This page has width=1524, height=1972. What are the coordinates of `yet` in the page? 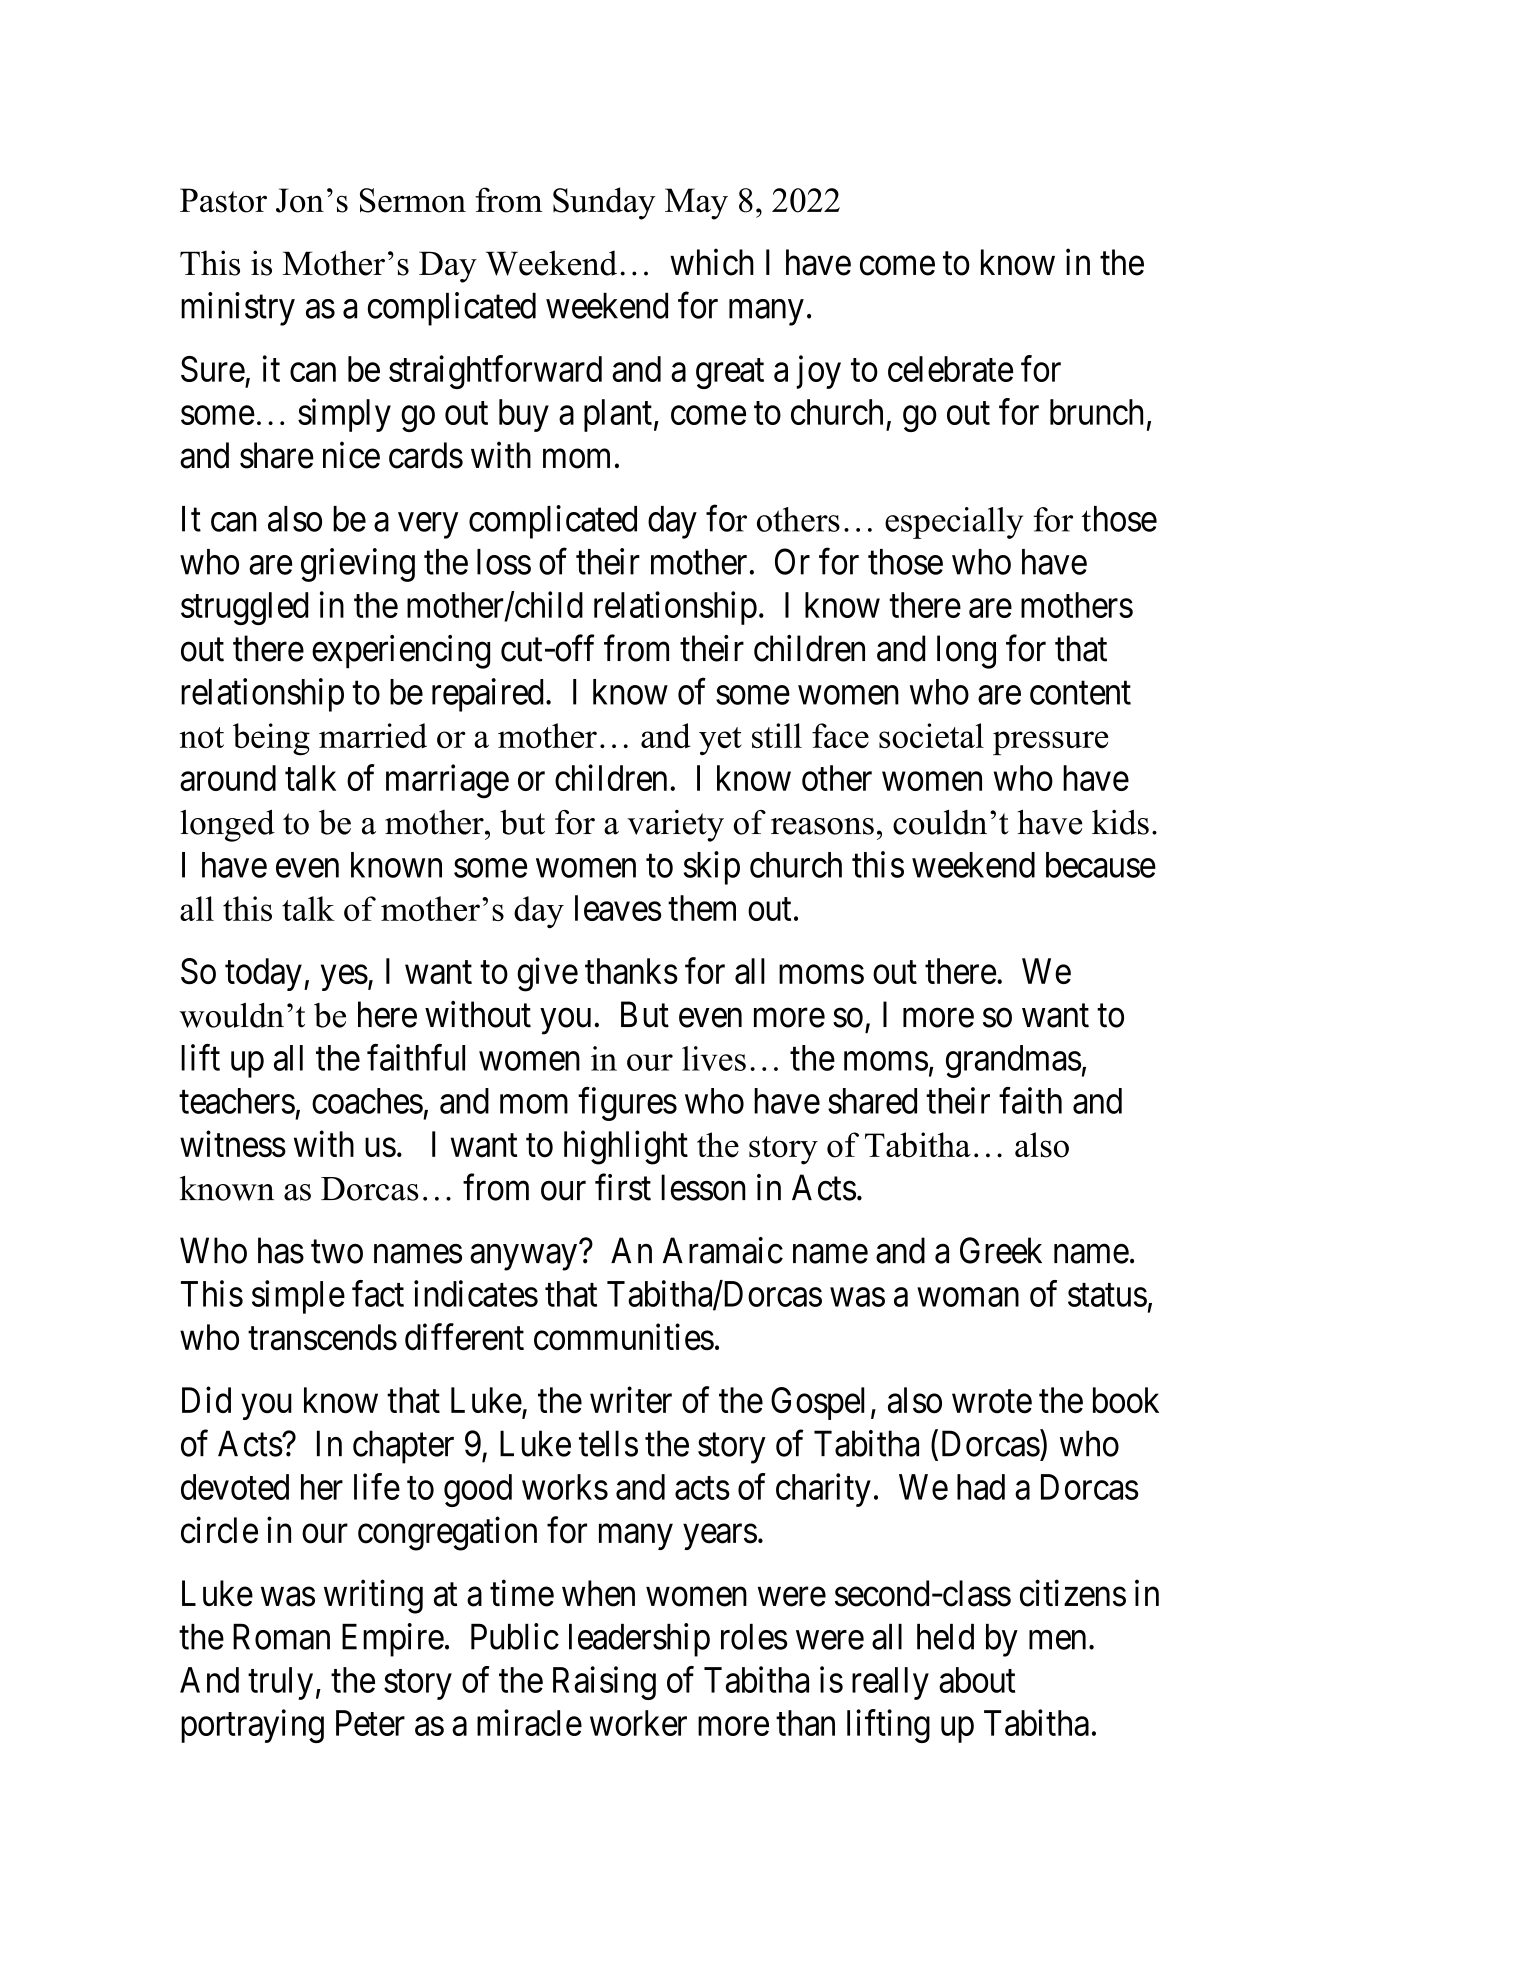 It's located at (720, 741).
